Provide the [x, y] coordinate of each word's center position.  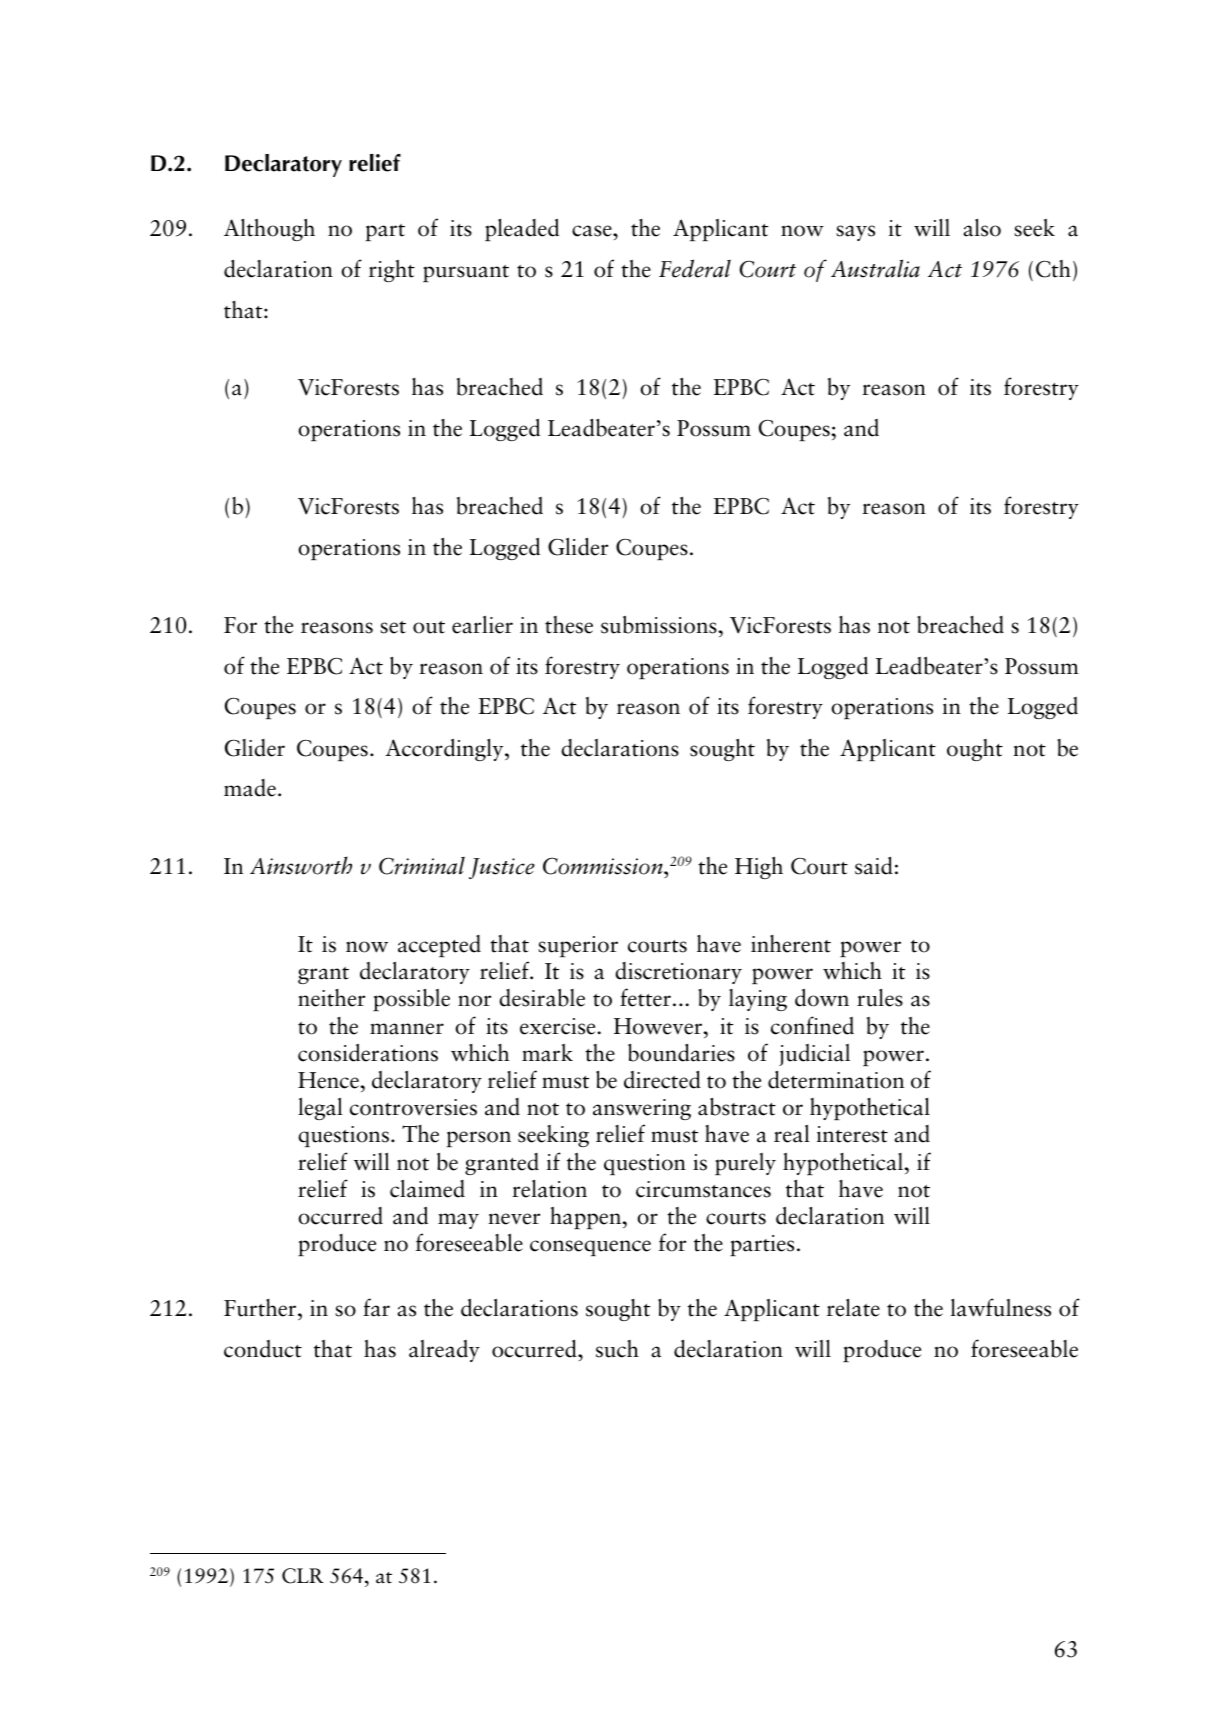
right [392, 271]
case [593, 231]
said [874, 865]
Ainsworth [301, 865]
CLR [303, 1576]
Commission [604, 867]
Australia [875, 268]
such [617, 1349]
